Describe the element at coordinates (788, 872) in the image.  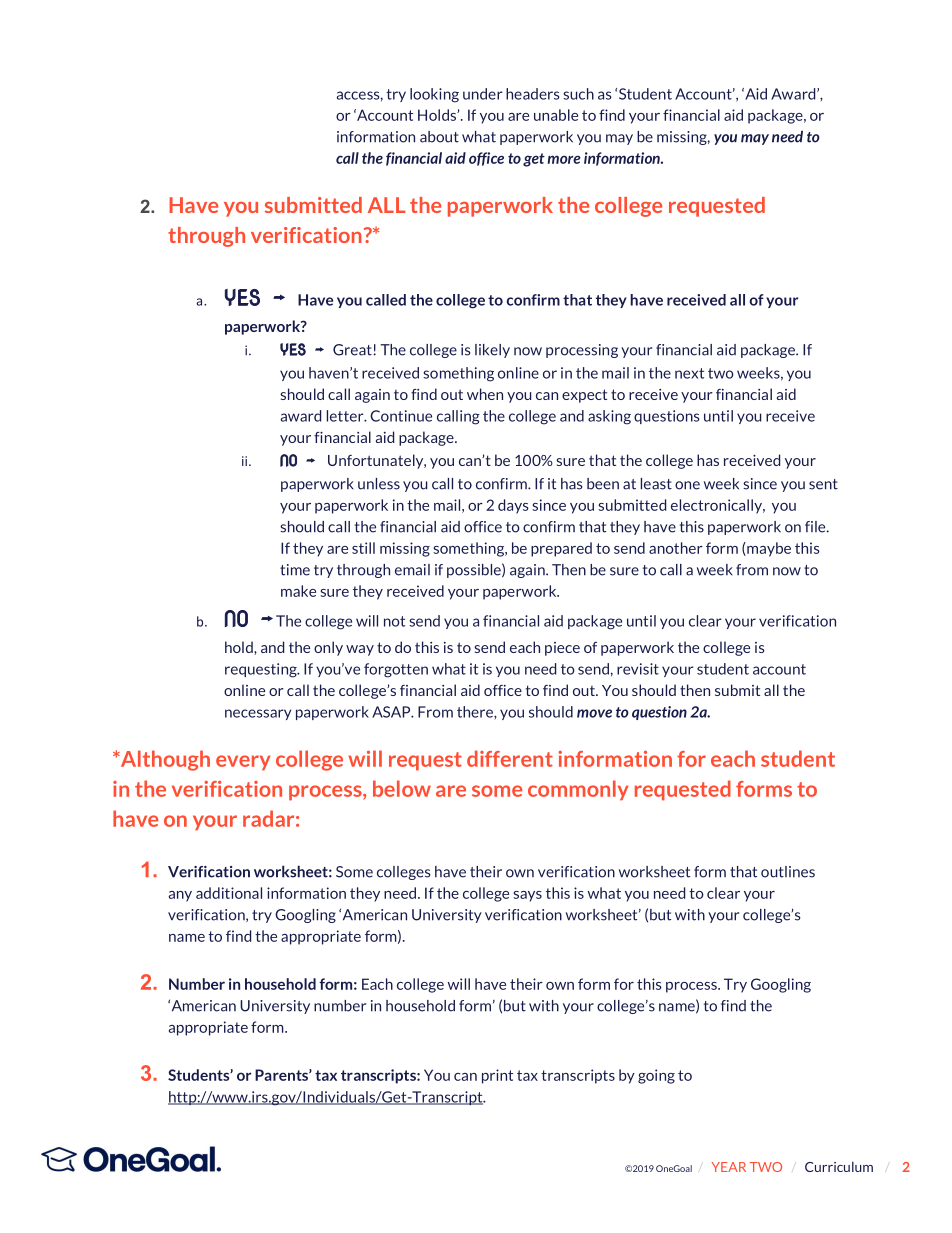
I see `outlines` at that location.
